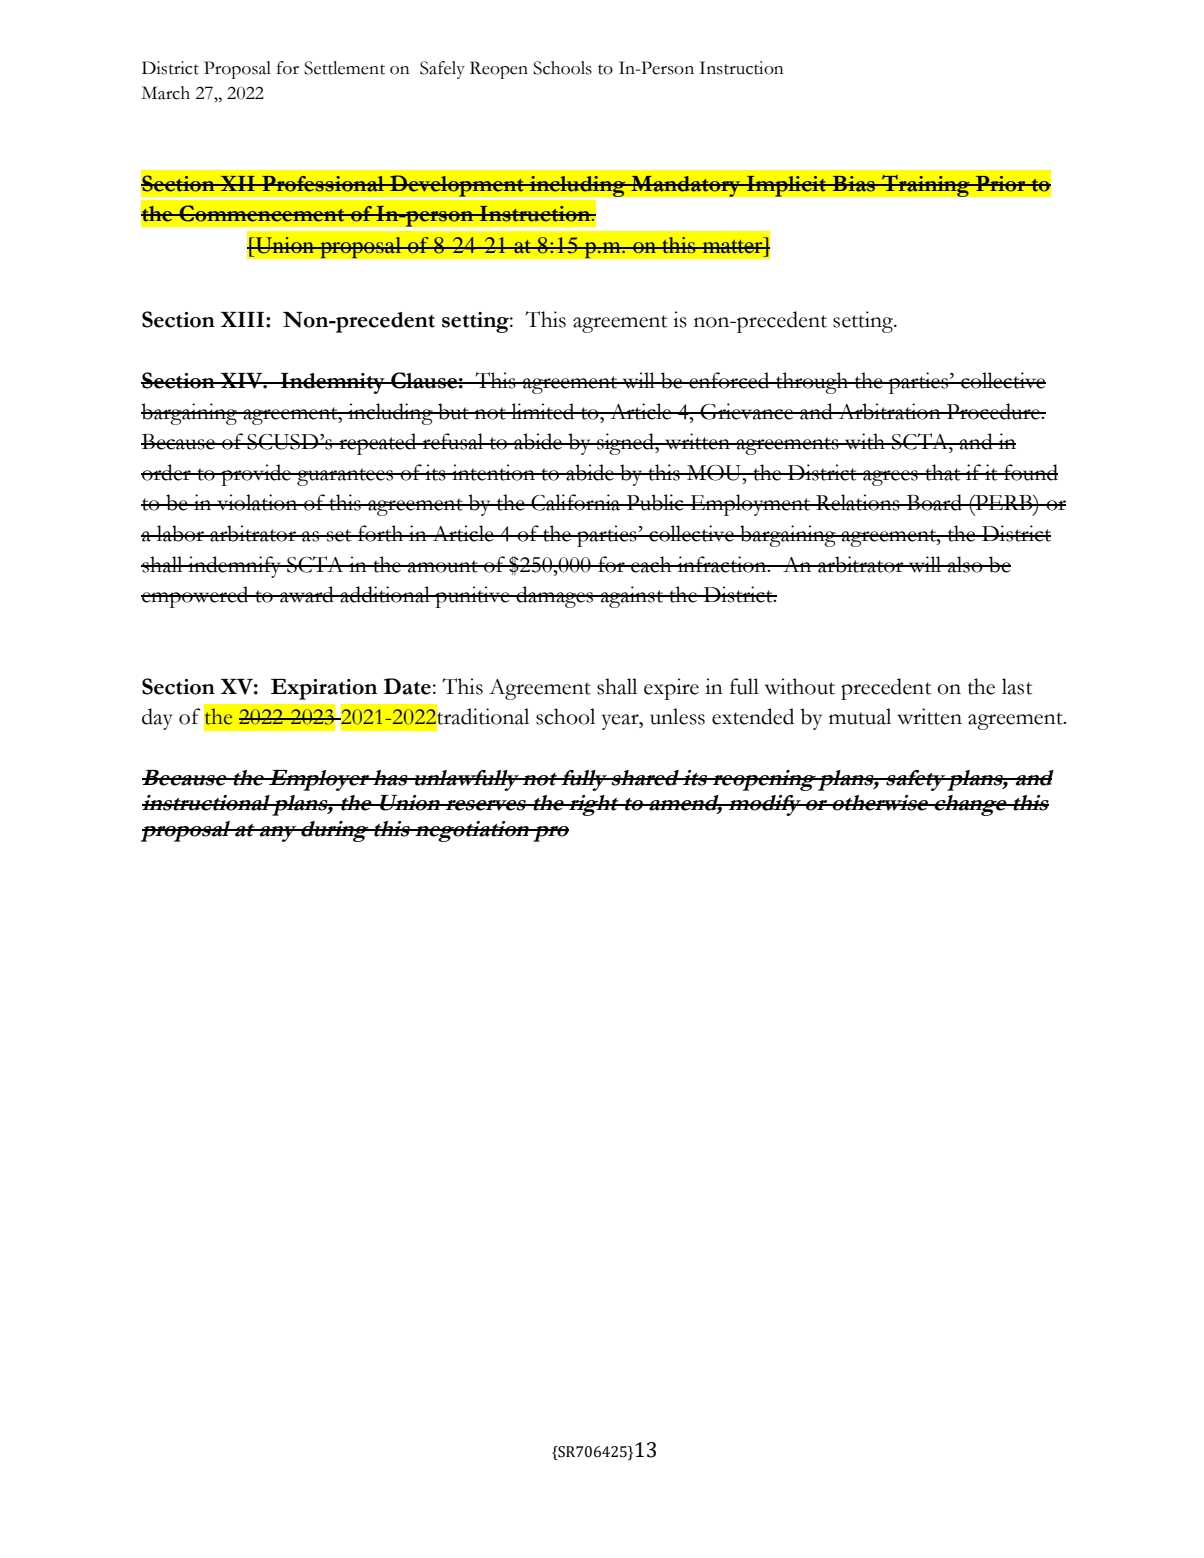  Describe the element at coordinates (651, 564) in the document. I see `each` at that location.
